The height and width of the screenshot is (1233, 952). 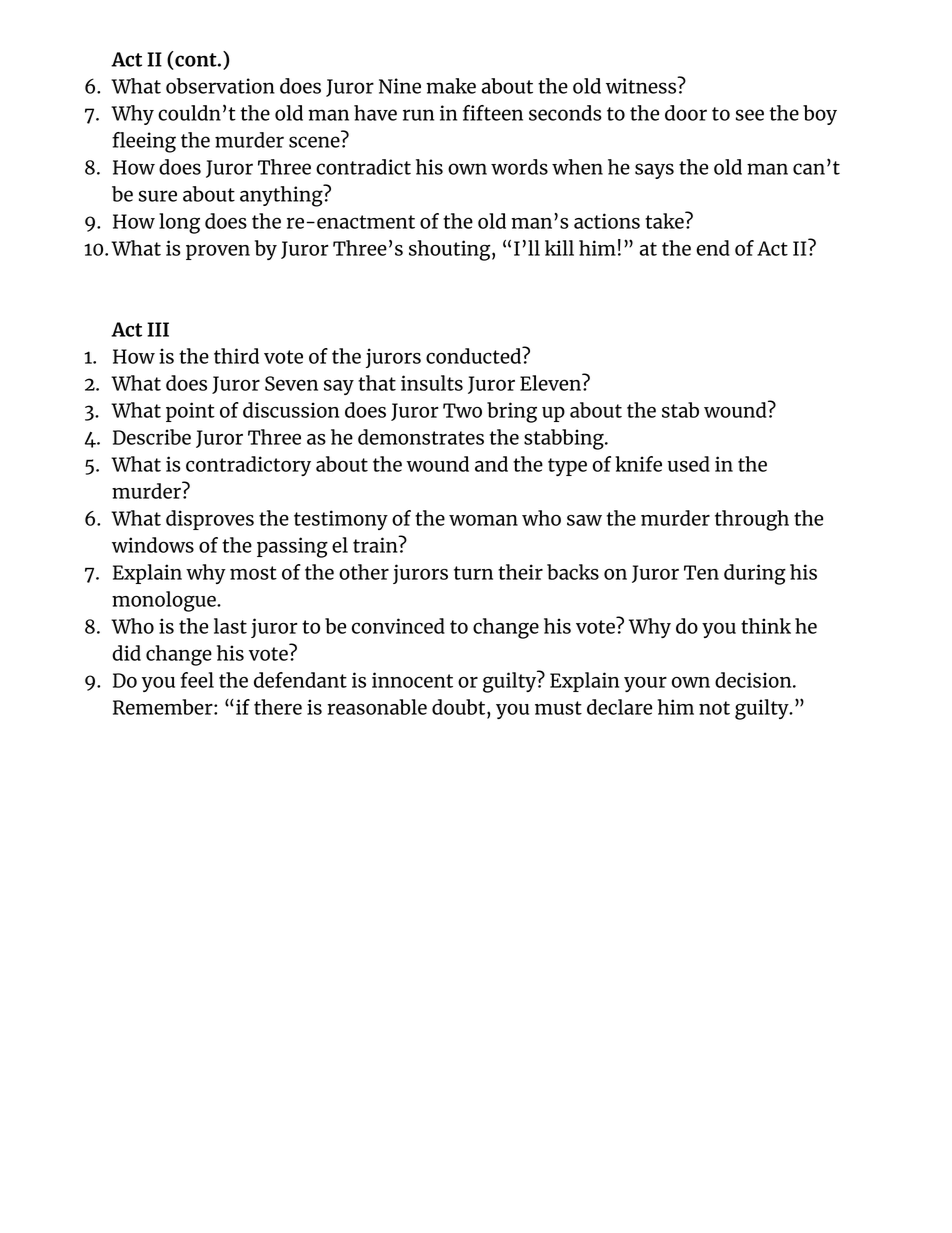 I want to click on see, so click(x=750, y=115).
